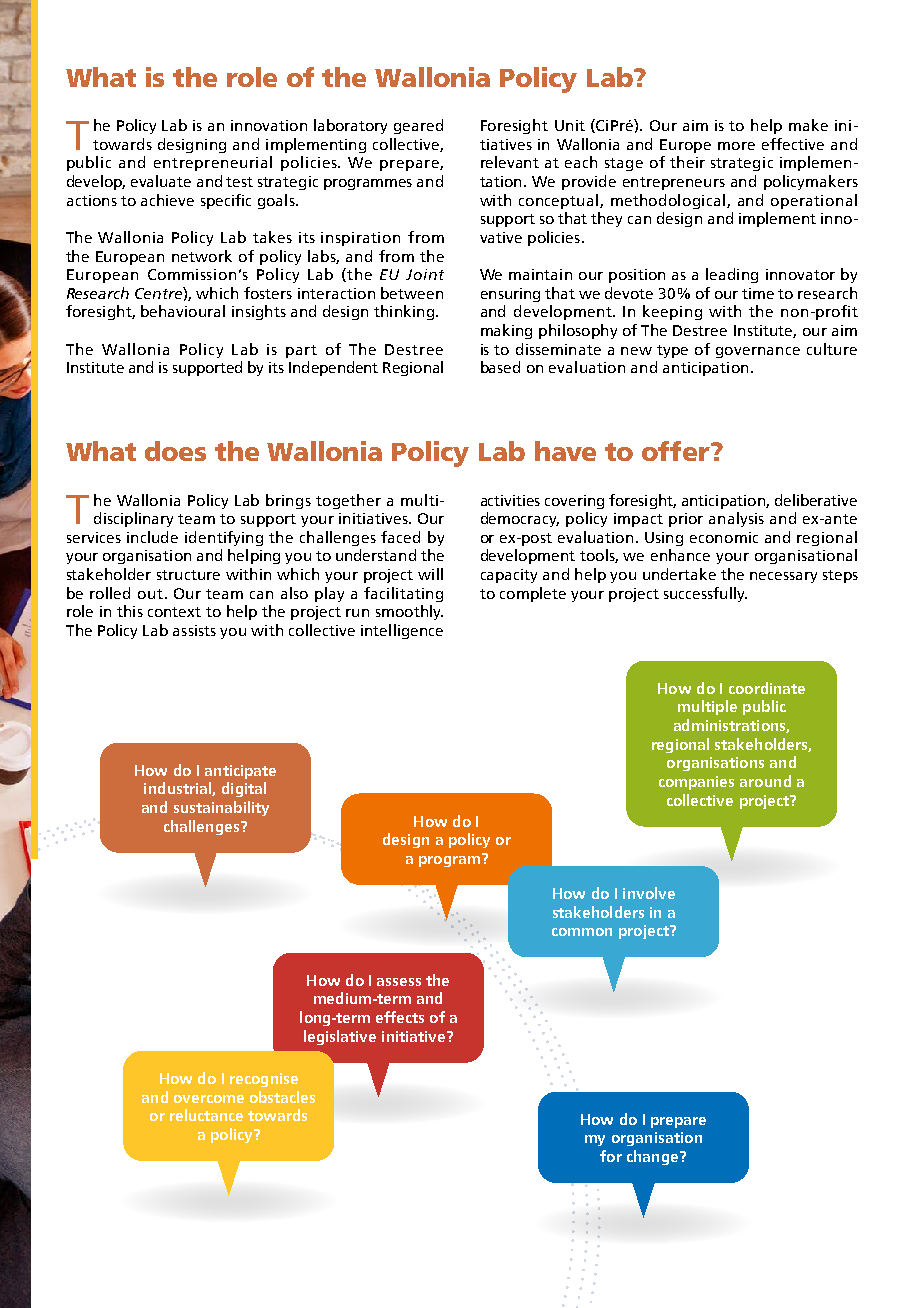  What do you see at coordinates (767, 688) in the image?
I see `coordinate` at bounding box center [767, 688].
